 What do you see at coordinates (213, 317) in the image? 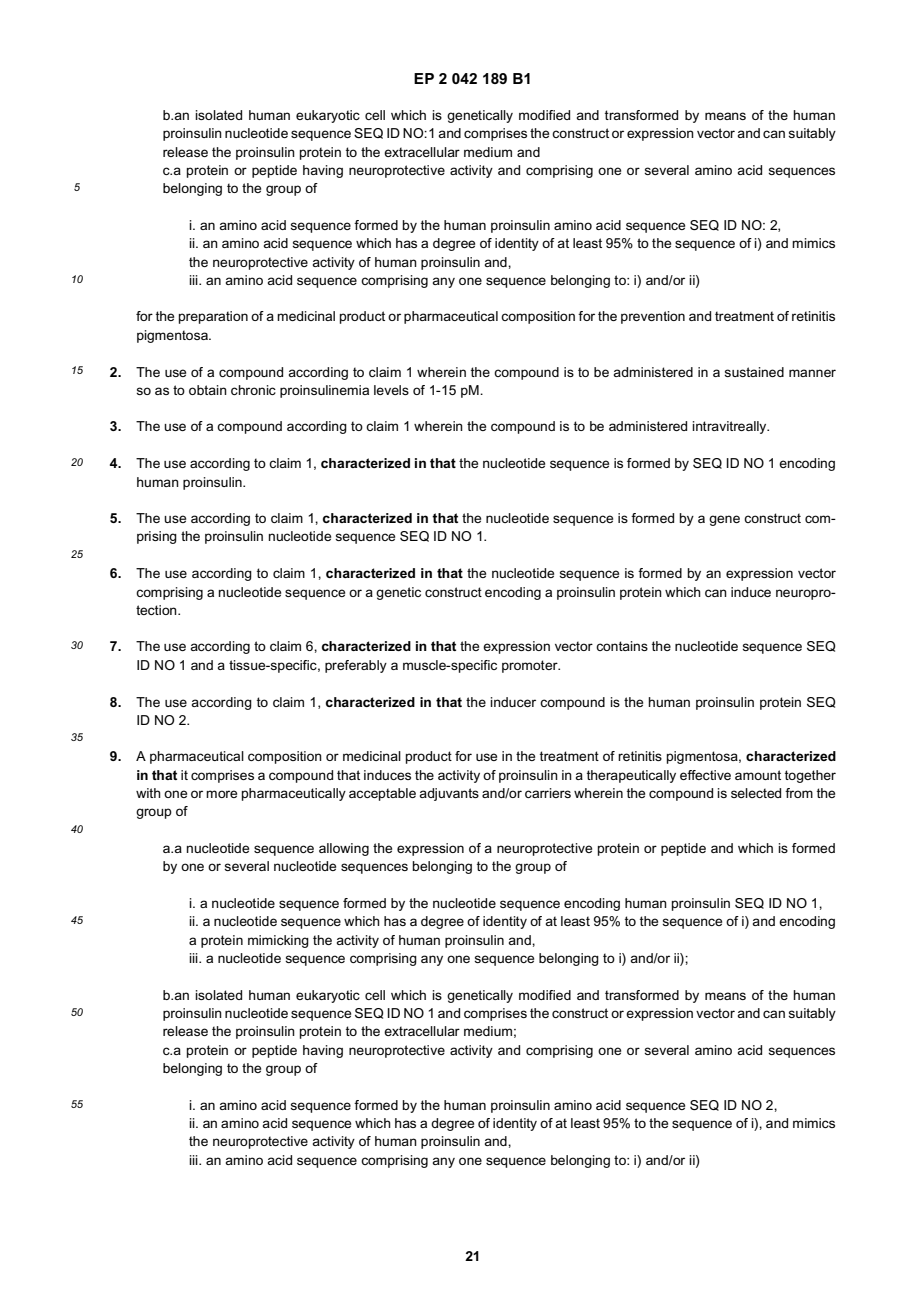
I see `preparation` at bounding box center [213, 317].
